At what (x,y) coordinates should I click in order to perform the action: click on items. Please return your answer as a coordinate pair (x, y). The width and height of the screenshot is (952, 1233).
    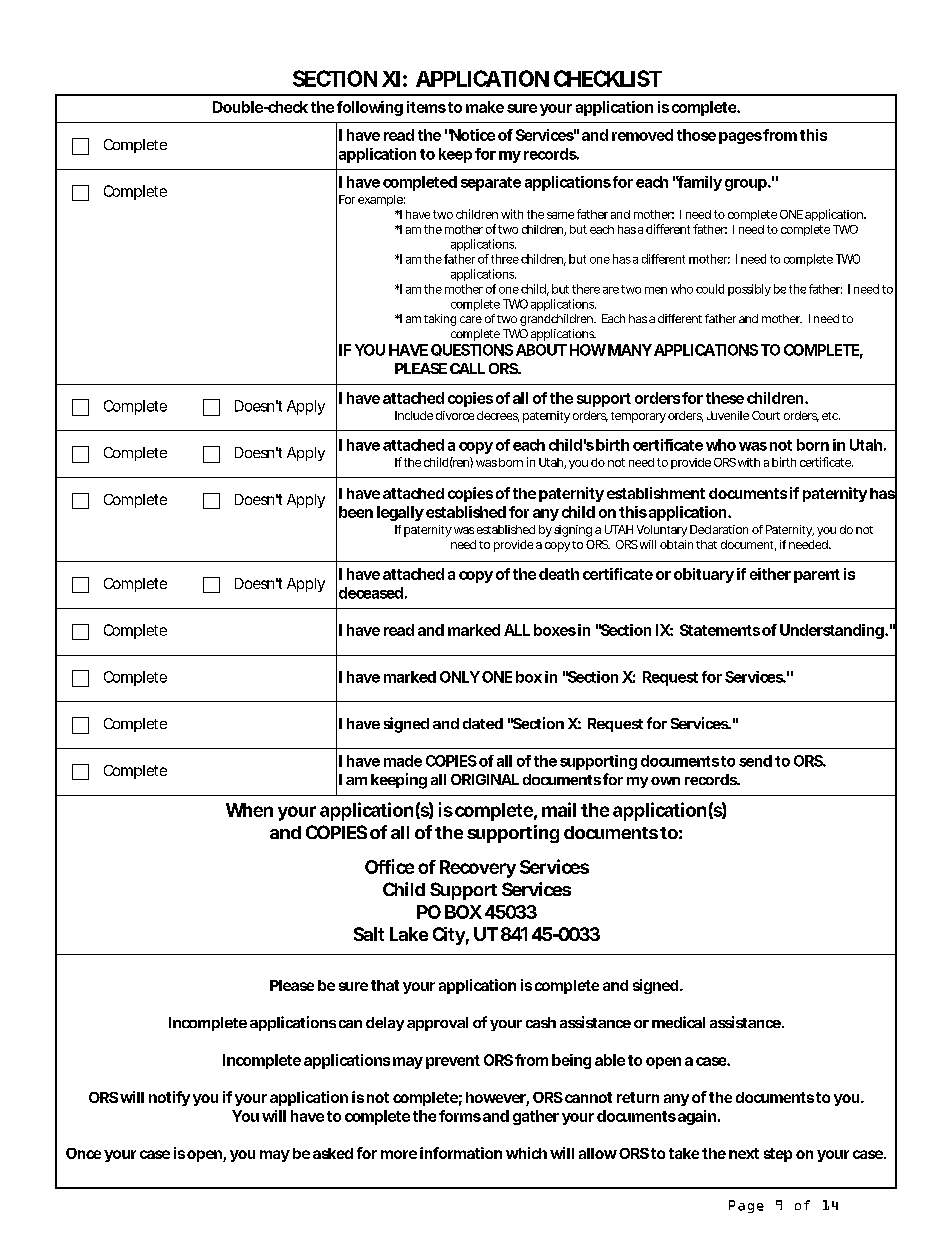
    Looking at the image, I should click on (426, 107).
